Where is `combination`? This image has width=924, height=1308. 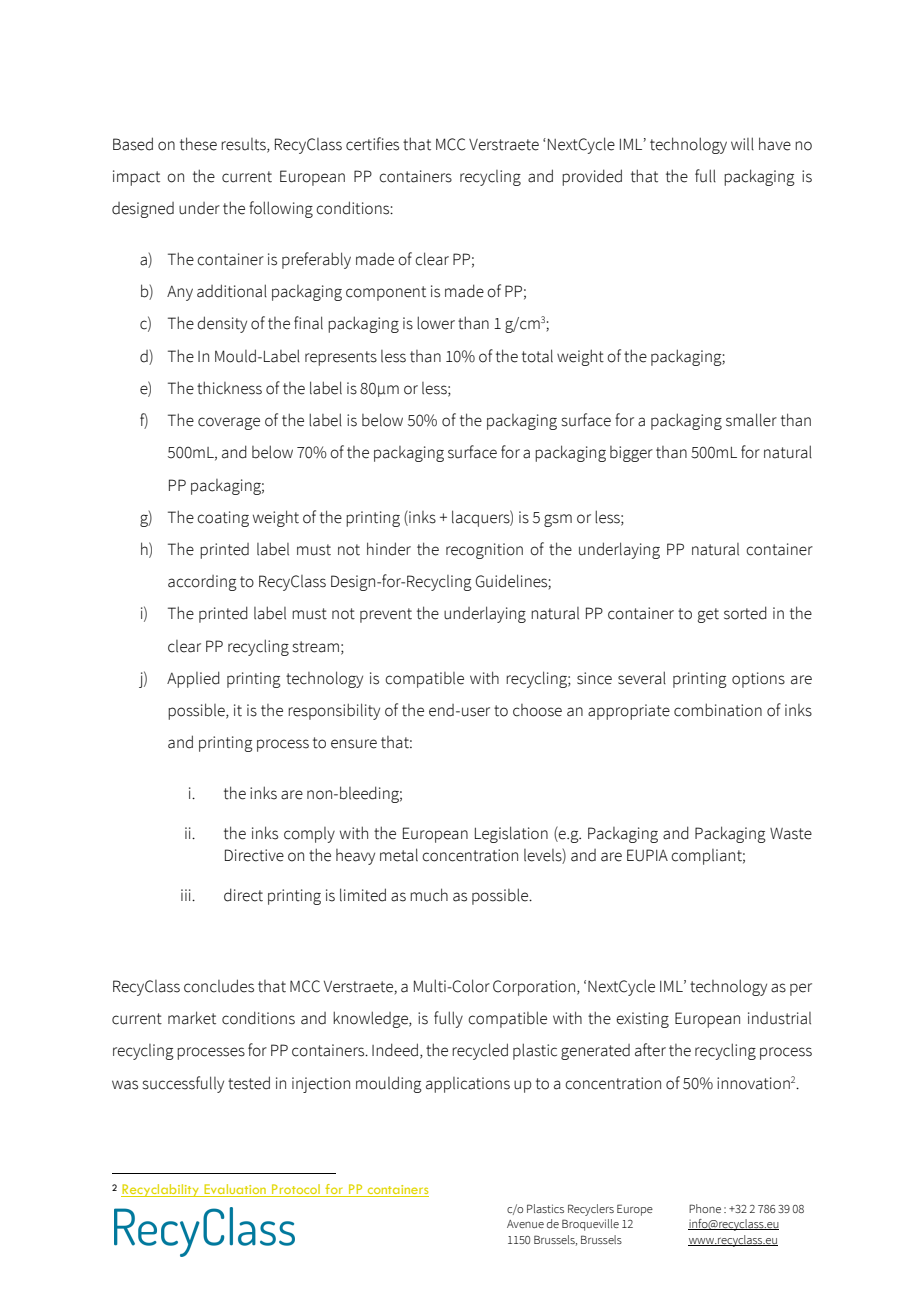
combination is located at coordinates (718, 710).
